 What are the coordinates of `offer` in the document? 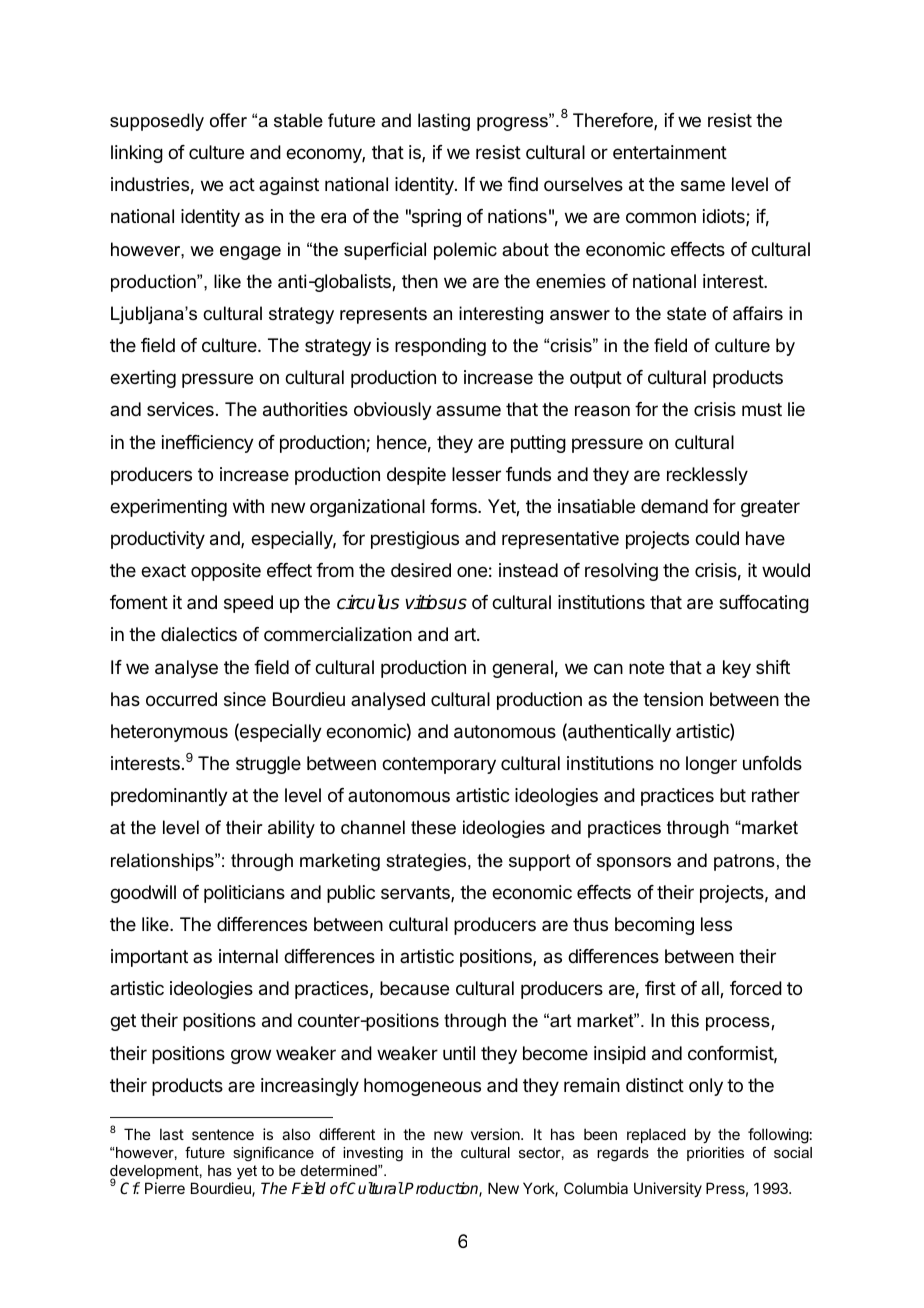 It's located at (228, 120).
